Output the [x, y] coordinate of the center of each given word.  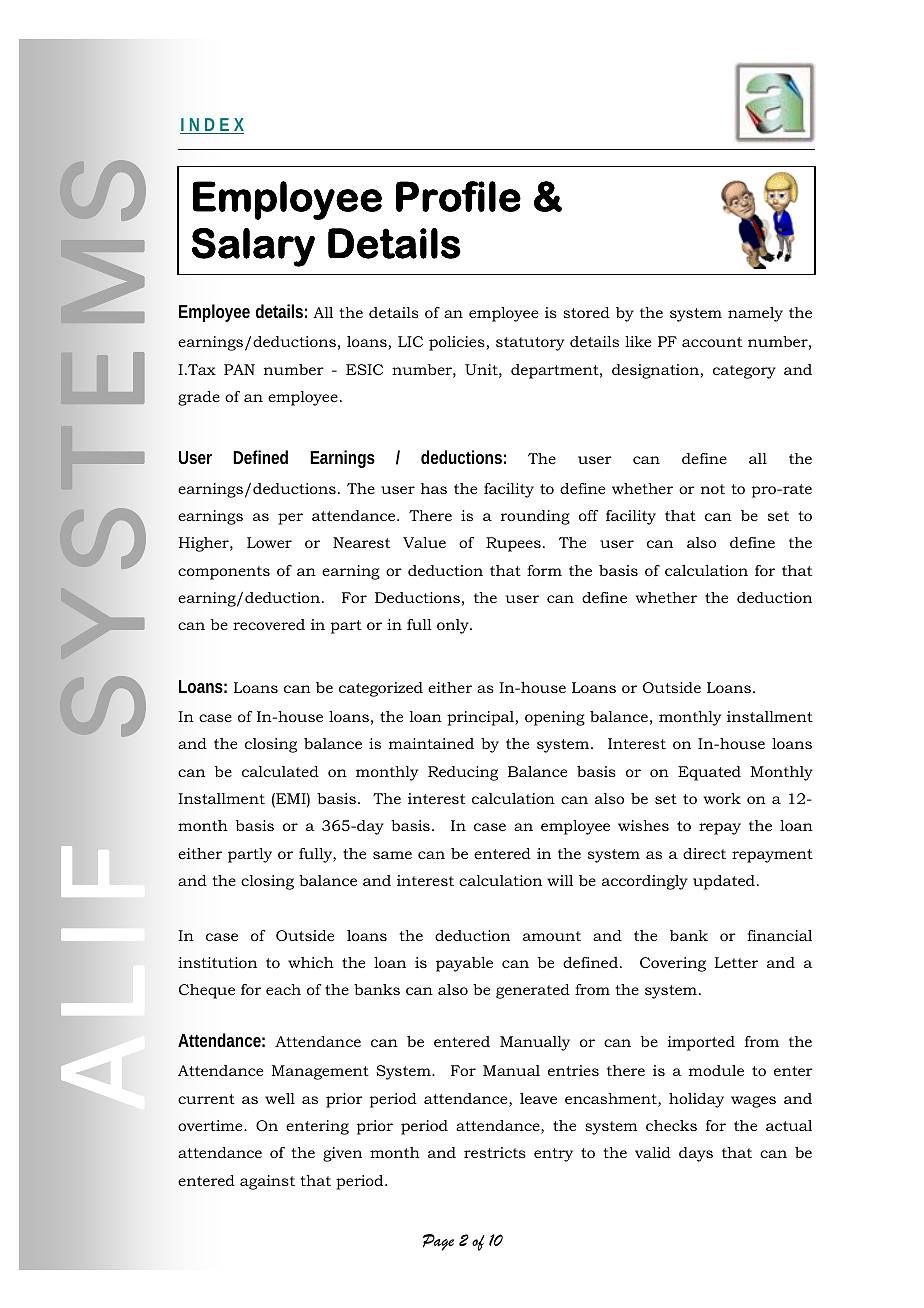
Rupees [513, 544]
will [560, 880]
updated [724, 882]
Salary [253, 247]
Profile [458, 196]
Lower [269, 542]
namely [755, 314]
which [311, 962]
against [267, 1182]
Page [438, 1242]
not [713, 489]
